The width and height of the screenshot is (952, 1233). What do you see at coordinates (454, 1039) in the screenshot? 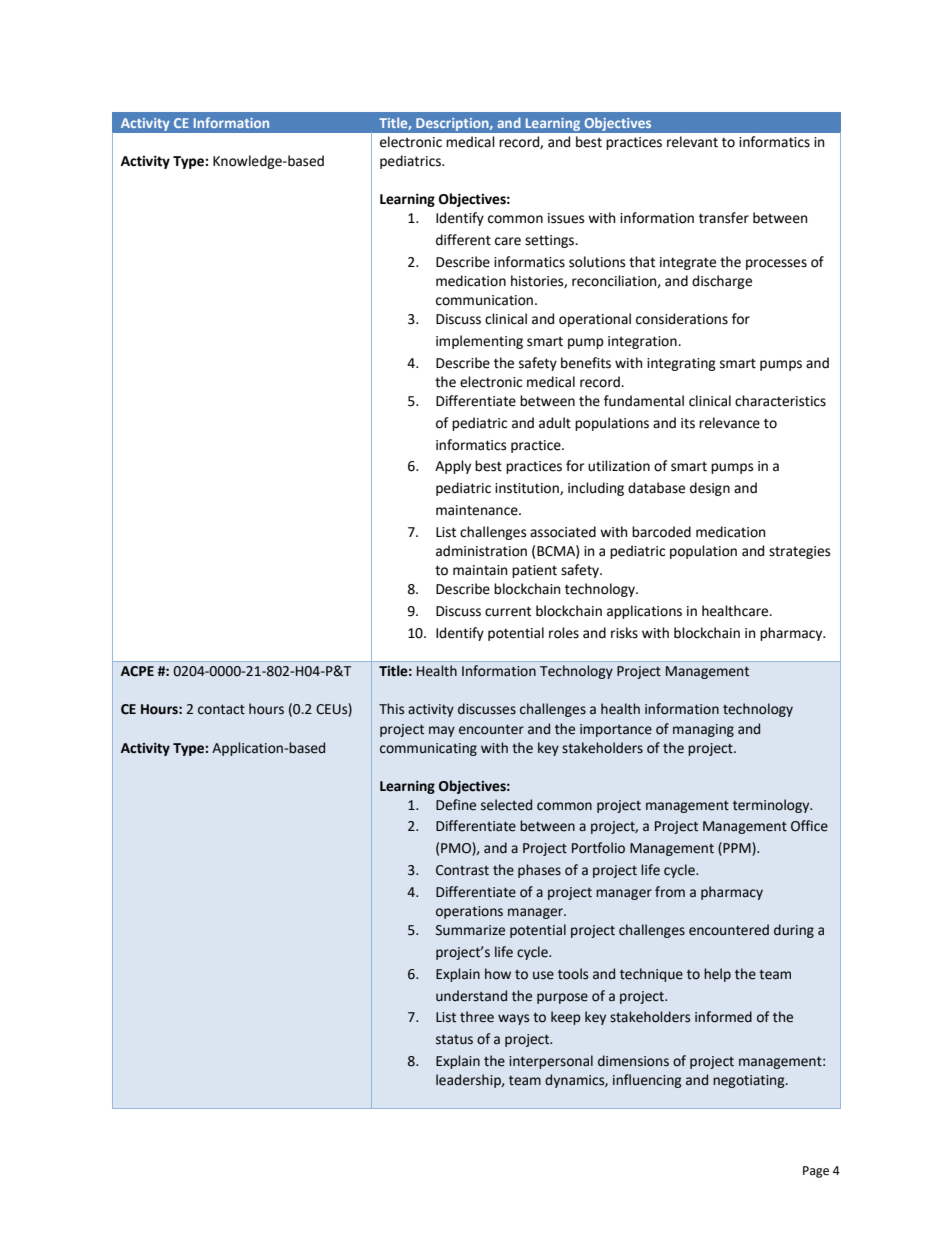
I see `status` at bounding box center [454, 1039].
